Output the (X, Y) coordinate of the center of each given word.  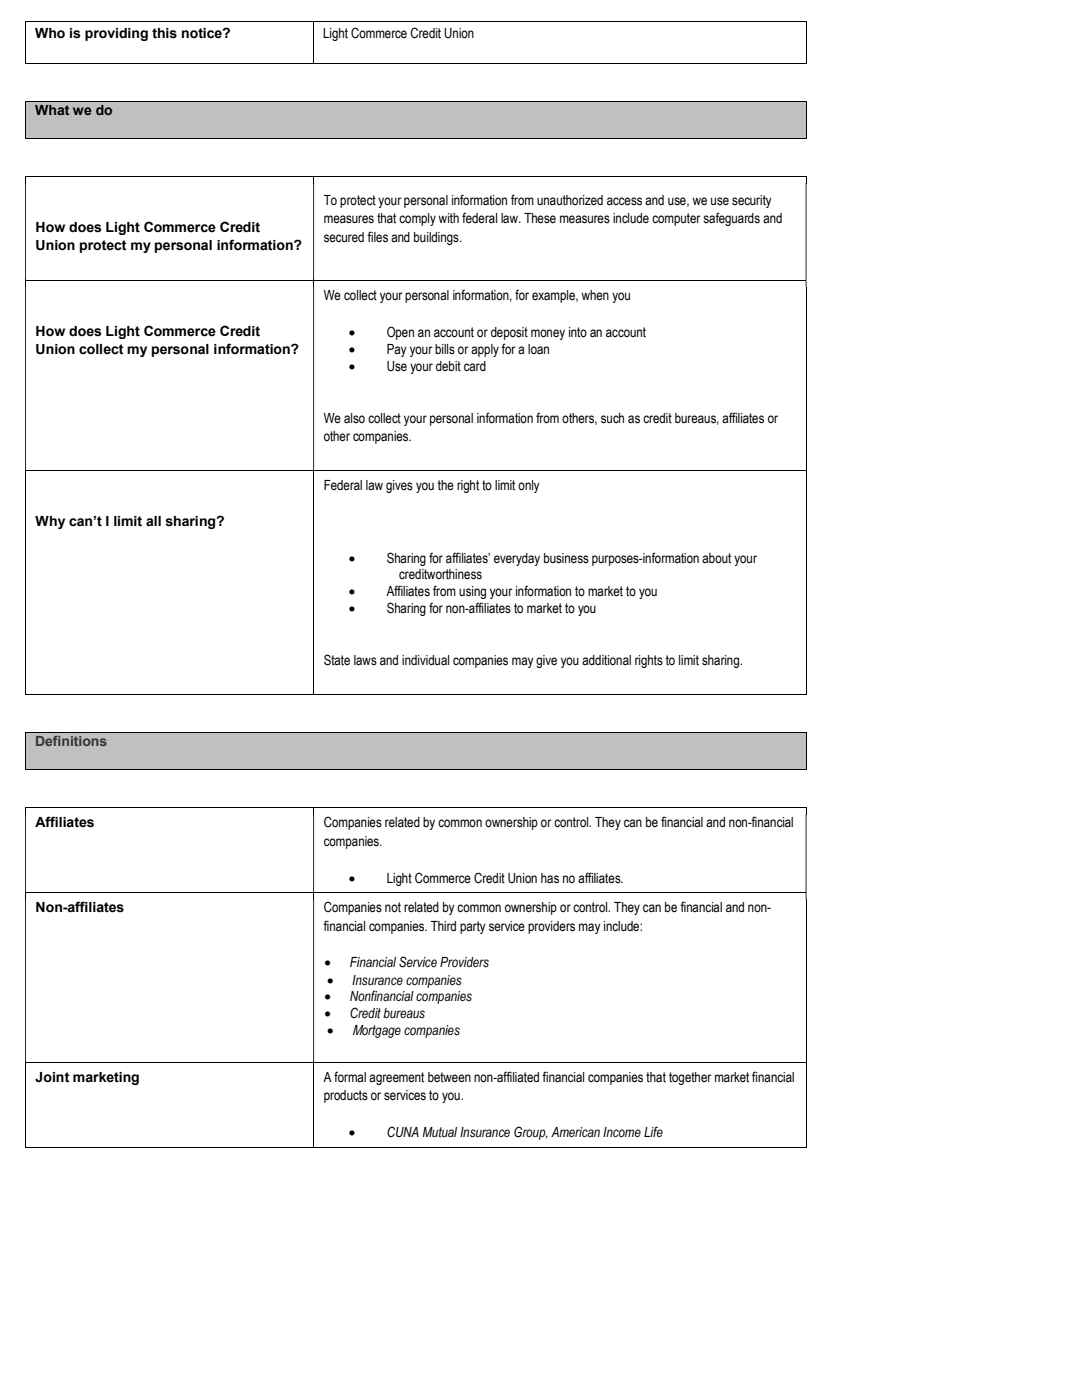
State (337, 660)
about (716, 558)
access (624, 201)
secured (344, 237)
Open (400, 333)
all (153, 521)
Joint (52, 1077)
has (550, 878)
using (472, 592)
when (595, 295)
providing (116, 34)
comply (417, 219)
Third (443, 926)
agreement (396, 1078)
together (690, 1078)
